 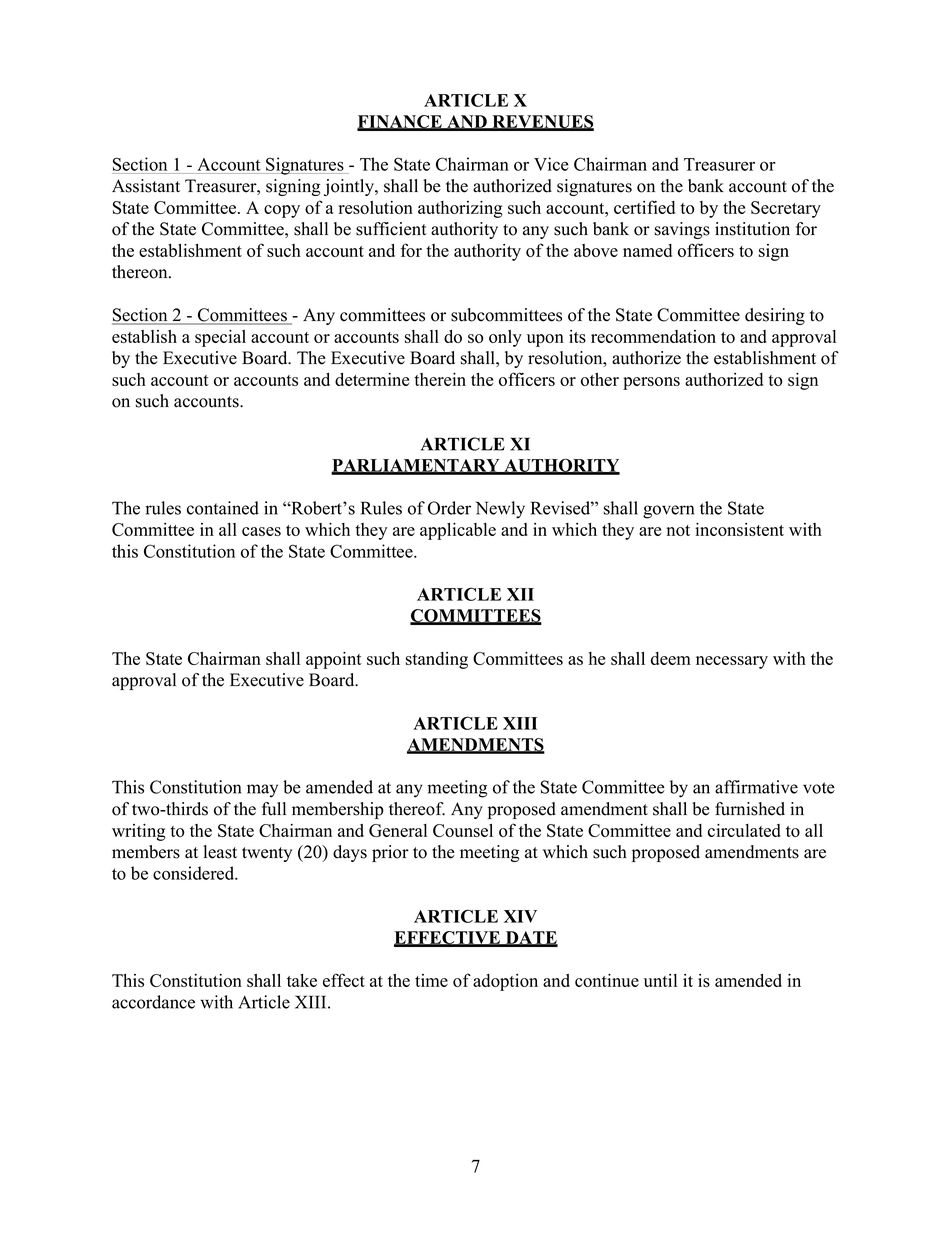 I want to click on special, so click(x=220, y=338).
